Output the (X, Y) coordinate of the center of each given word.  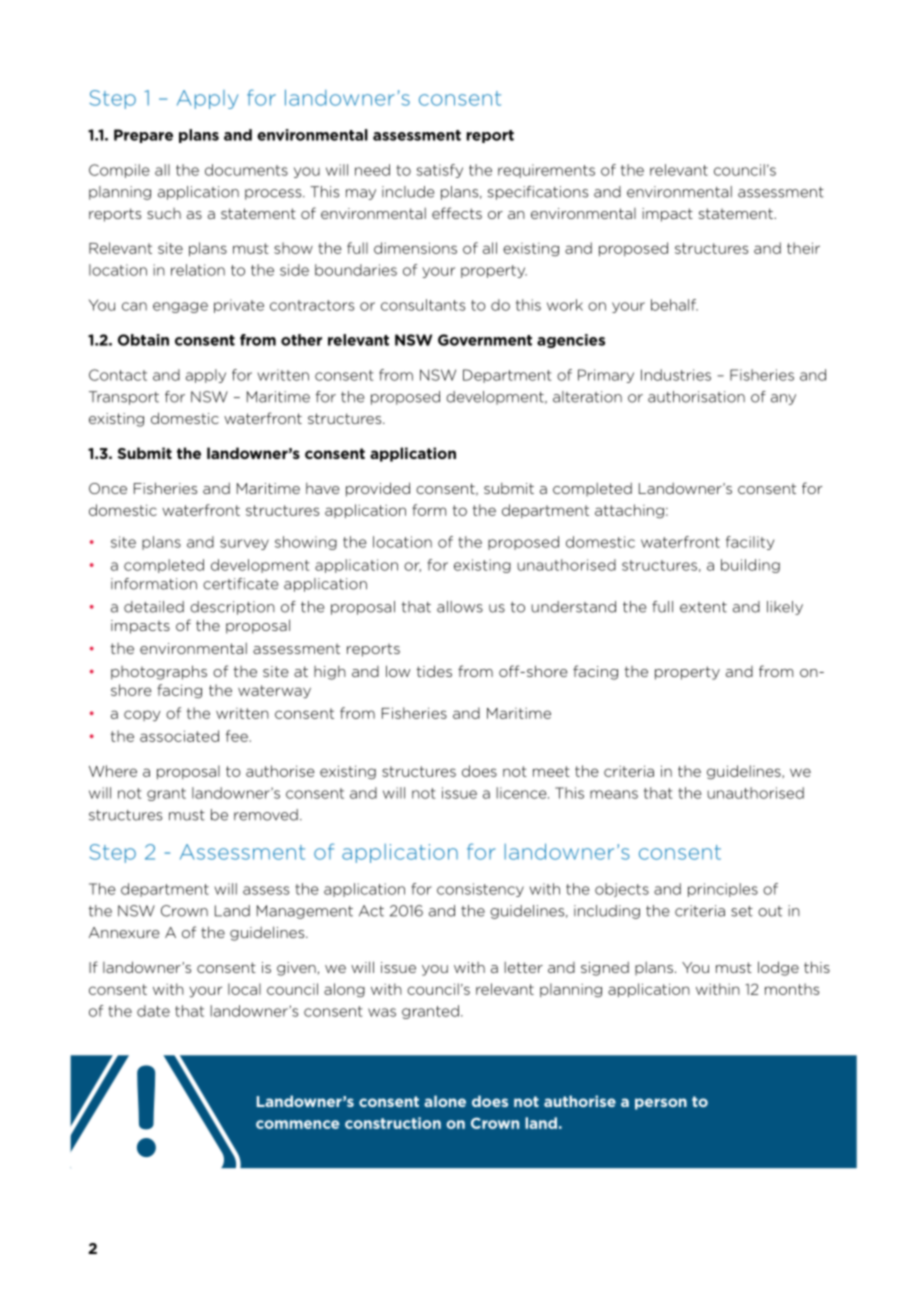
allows (460, 607)
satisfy (439, 171)
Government (485, 340)
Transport (124, 398)
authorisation (696, 397)
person (661, 1104)
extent (703, 607)
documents (246, 170)
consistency (480, 890)
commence (298, 1124)
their (803, 248)
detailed (154, 607)
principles (723, 890)
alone (445, 1101)
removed (266, 815)
